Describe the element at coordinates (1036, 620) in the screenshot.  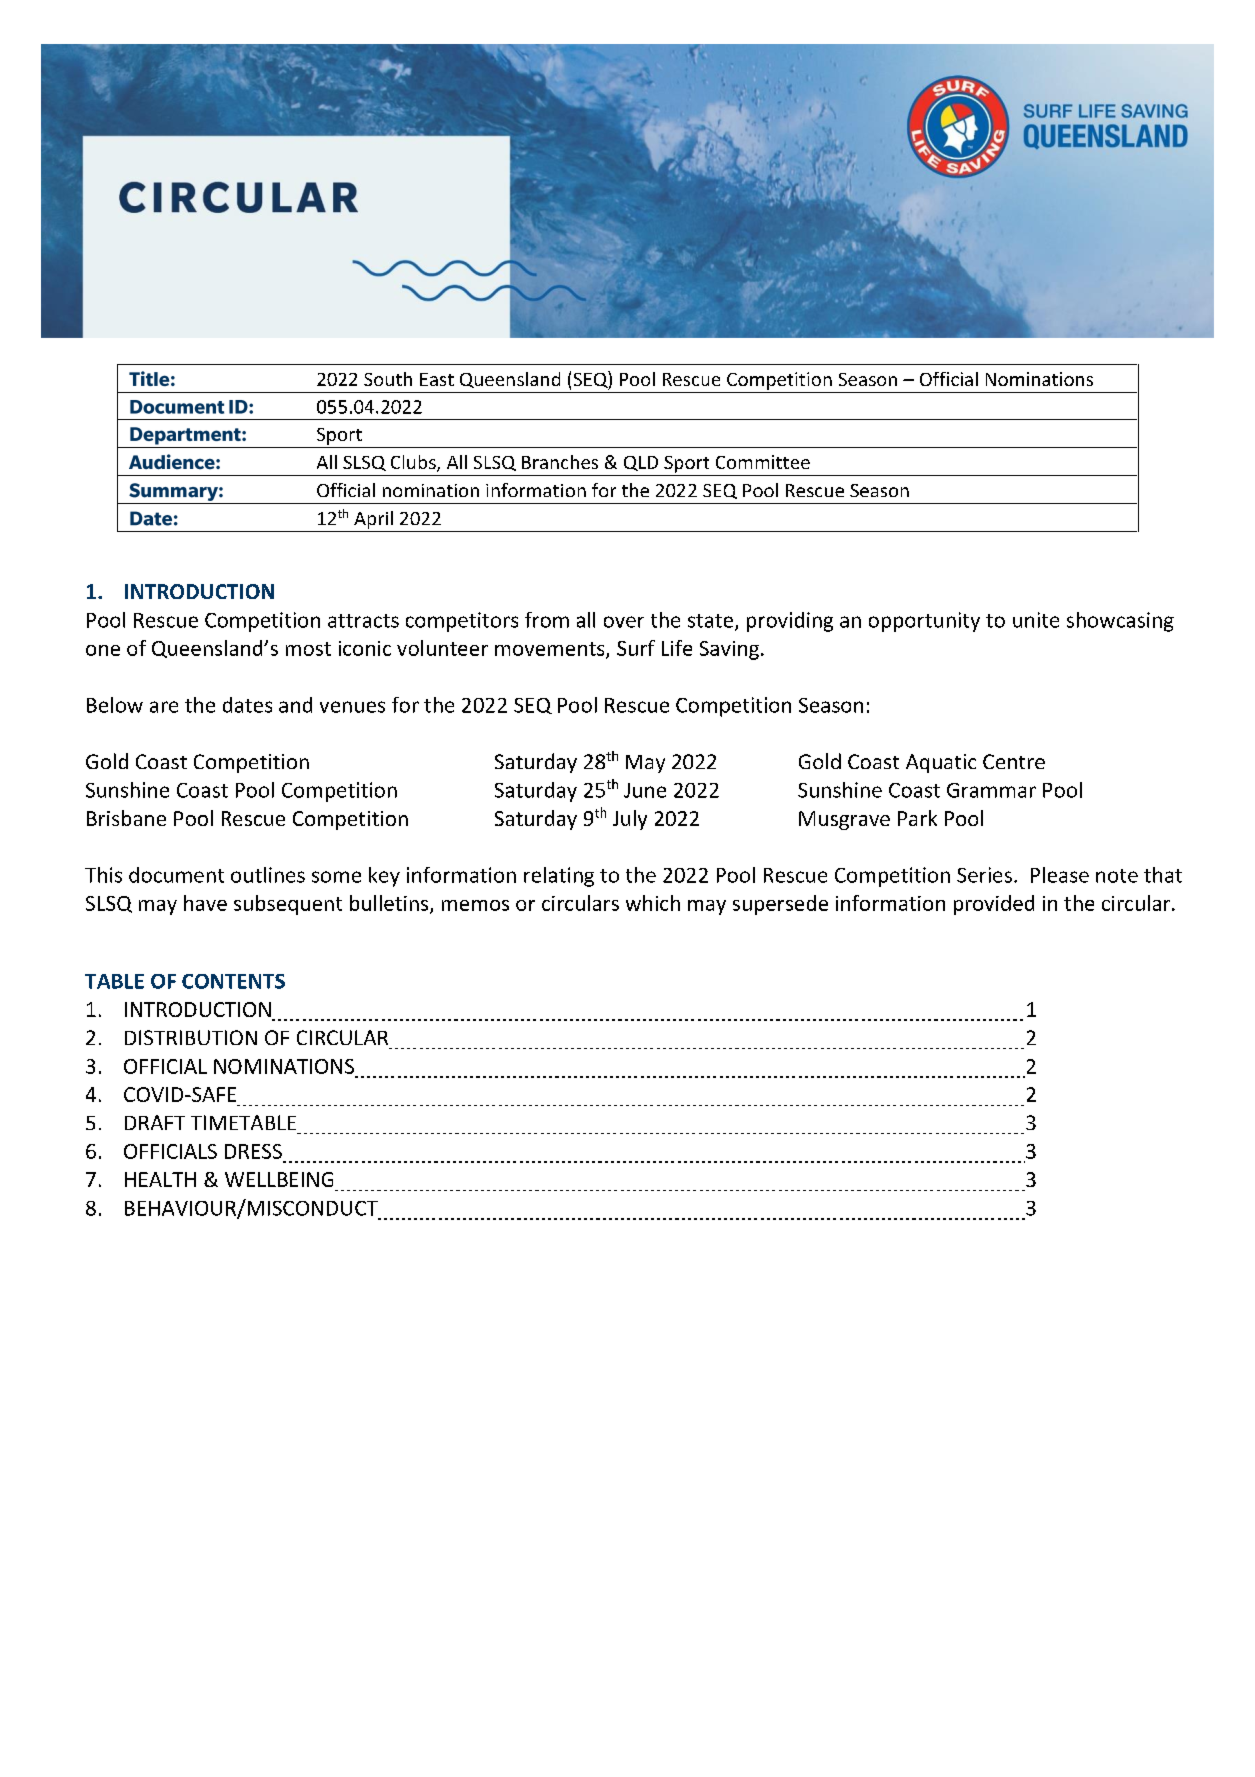
I see `unite` at that location.
